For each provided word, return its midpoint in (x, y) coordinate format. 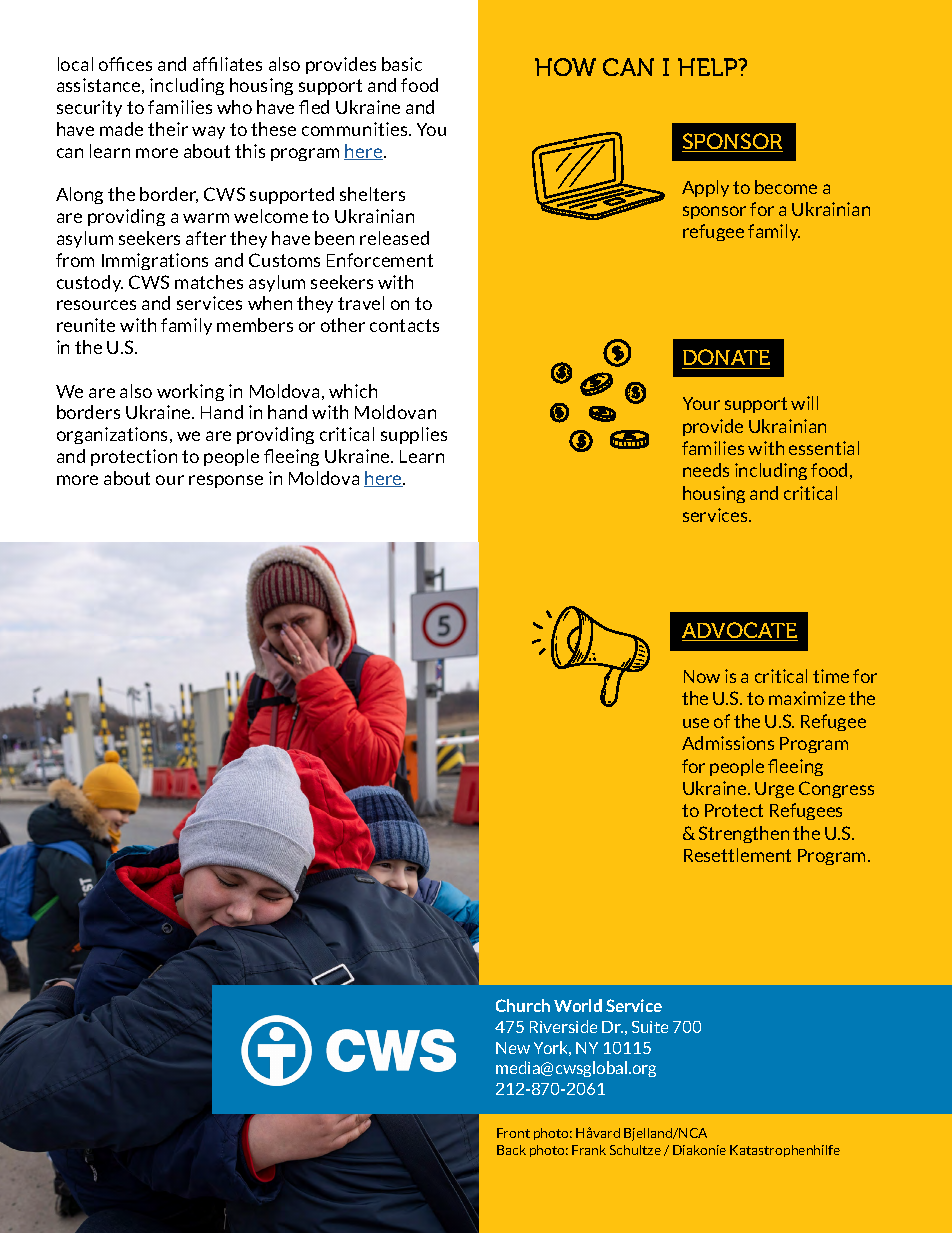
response (226, 481)
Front (513, 1133)
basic (402, 64)
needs (706, 470)
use (696, 723)
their (168, 129)
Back (511, 1150)
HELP (709, 67)
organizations (114, 435)
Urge (774, 790)
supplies (414, 435)
